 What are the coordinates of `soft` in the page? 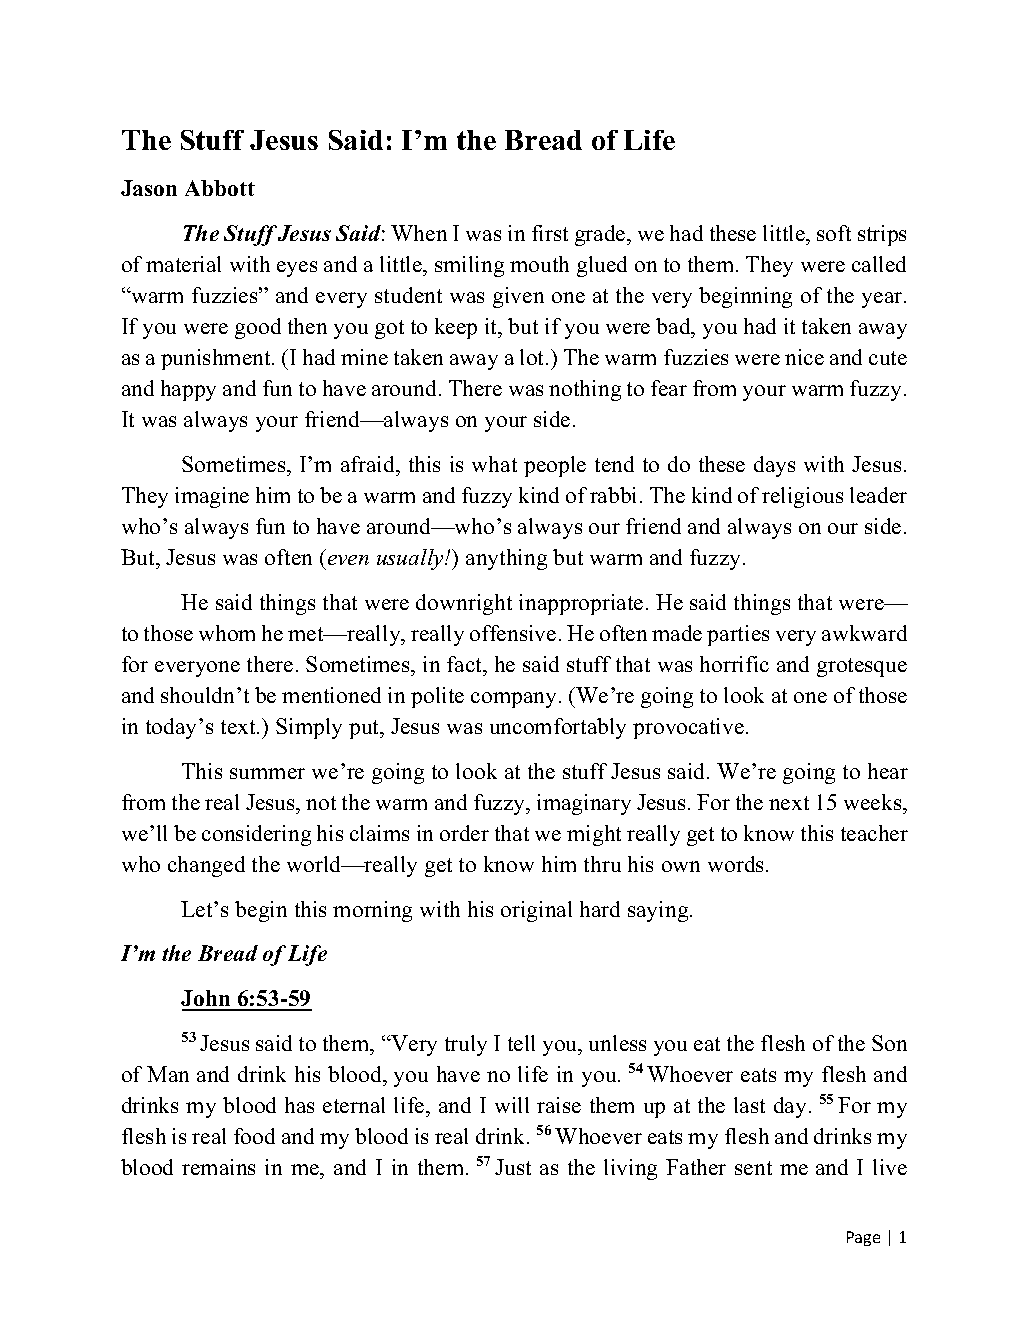 It's located at (834, 233).
